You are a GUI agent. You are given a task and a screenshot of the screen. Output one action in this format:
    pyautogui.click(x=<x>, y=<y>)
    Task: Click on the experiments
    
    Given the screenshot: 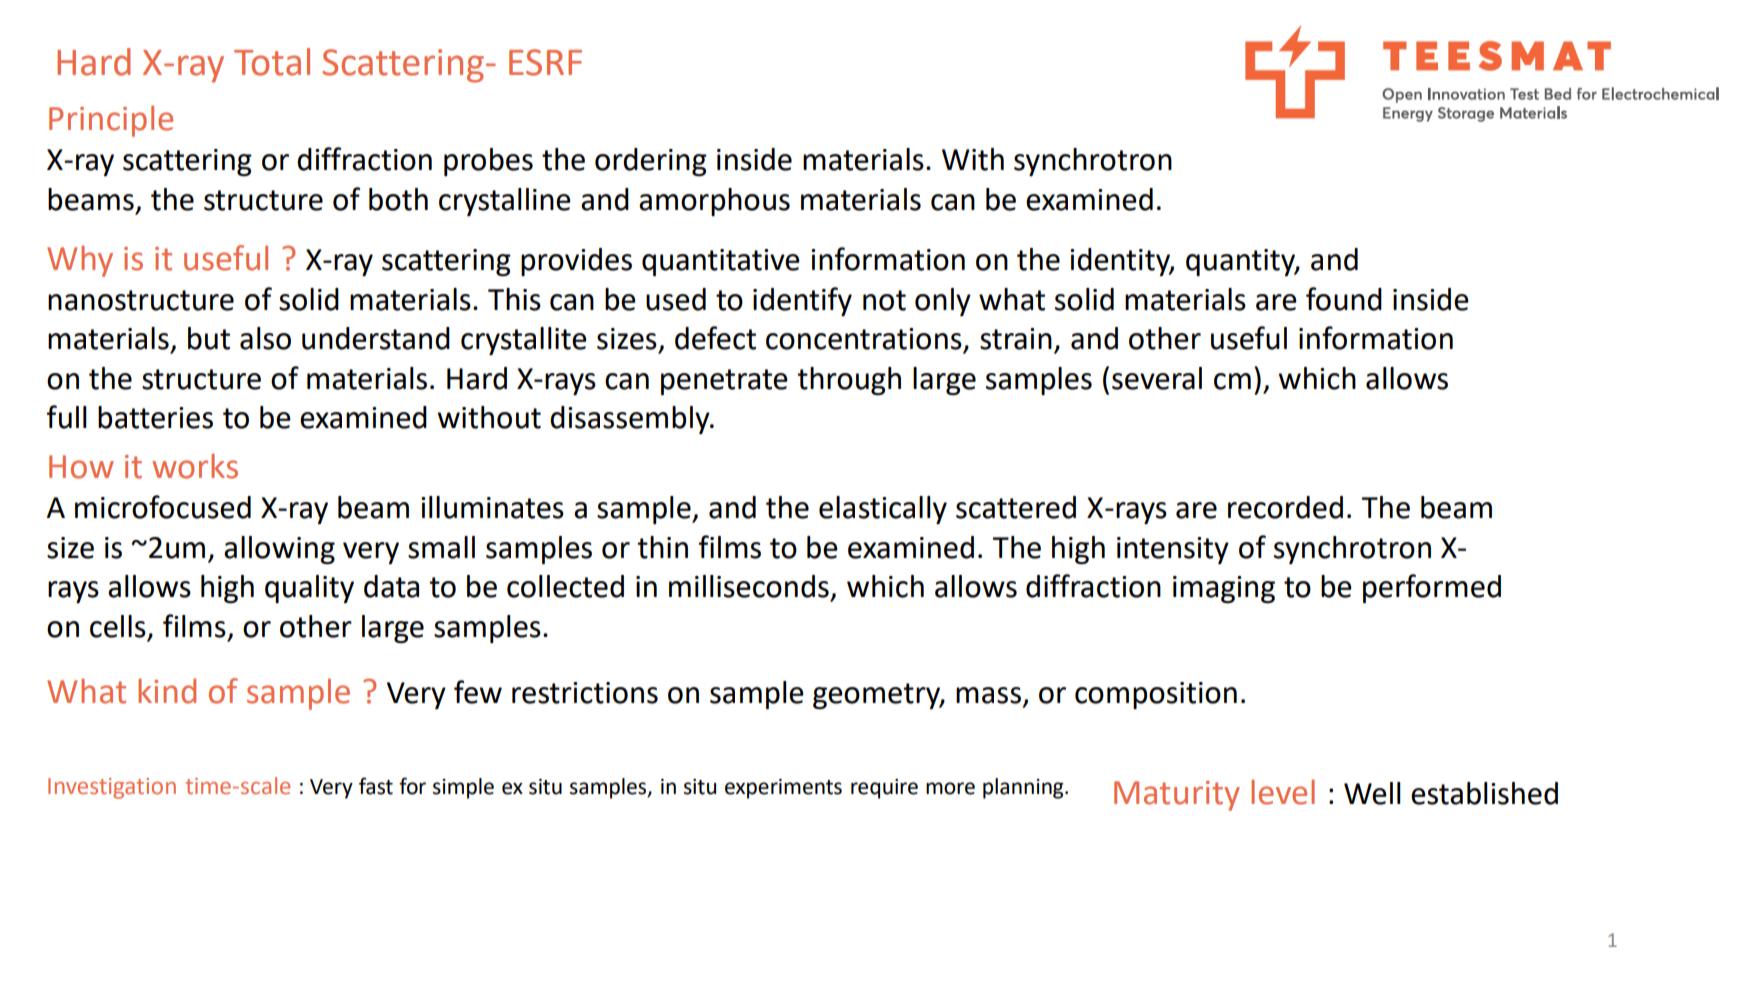 What is the action you would take?
    pyautogui.click(x=783, y=789)
